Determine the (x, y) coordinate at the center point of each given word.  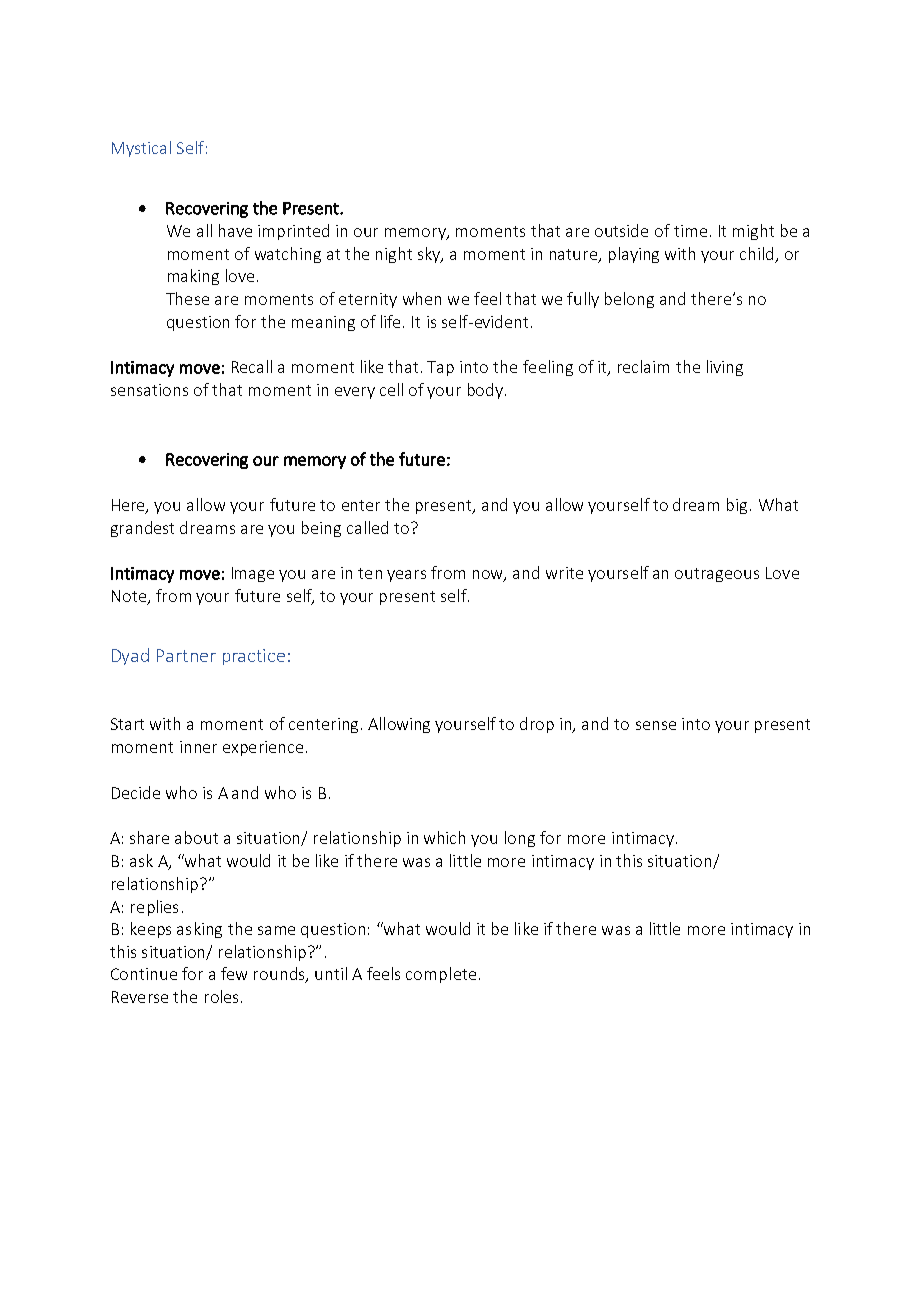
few (234, 973)
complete (441, 975)
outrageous (717, 575)
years (406, 576)
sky (430, 255)
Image (253, 574)
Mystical (141, 149)
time (690, 231)
